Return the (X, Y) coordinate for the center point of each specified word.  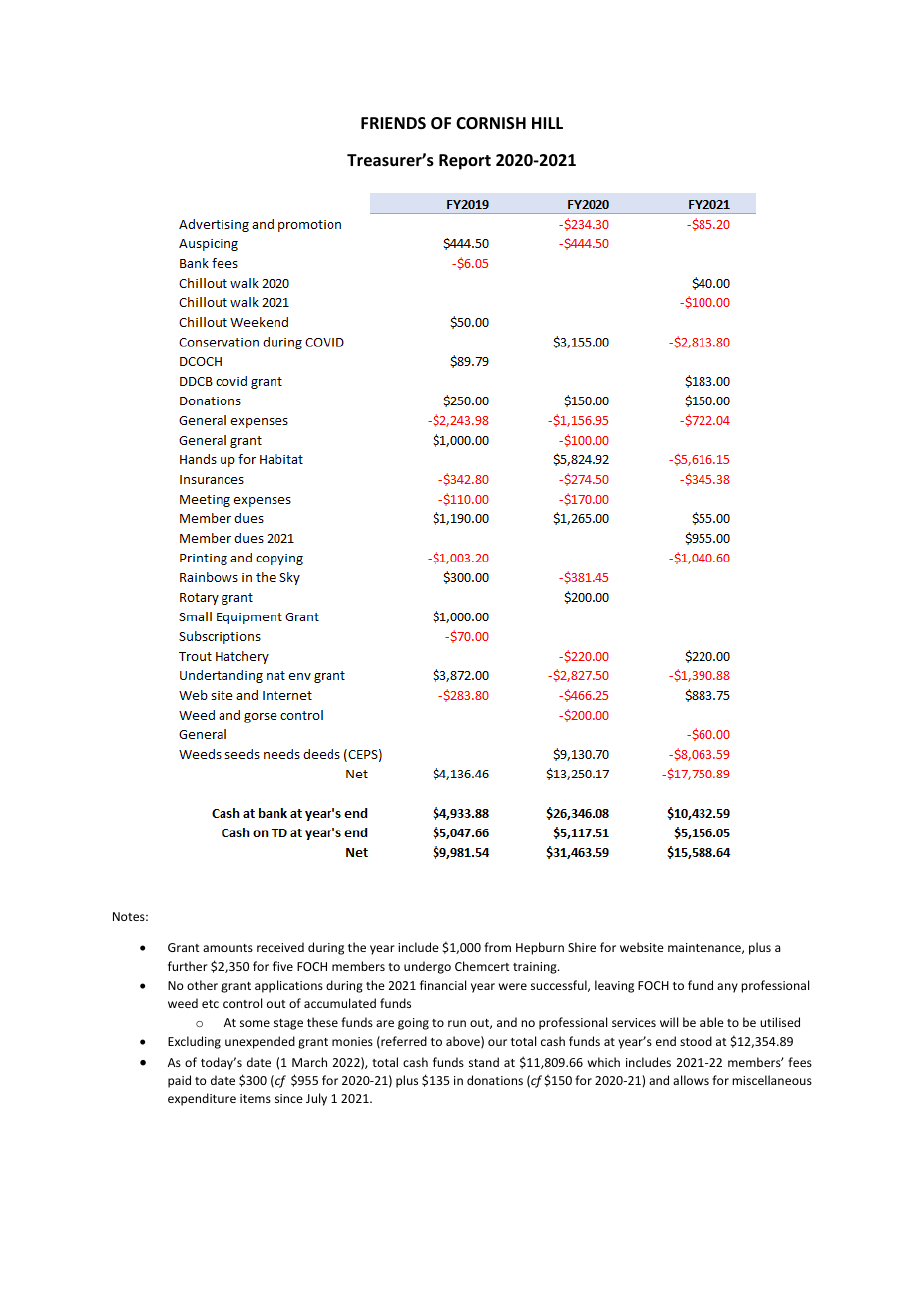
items (255, 1098)
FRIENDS (393, 123)
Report (465, 162)
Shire (582, 947)
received (280, 947)
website (642, 947)
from (497, 947)
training (536, 968)
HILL (547, 123)
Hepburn (540, 948)
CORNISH (491, 123)
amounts (228, 948)
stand (484, 1062)
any (727, 988)
